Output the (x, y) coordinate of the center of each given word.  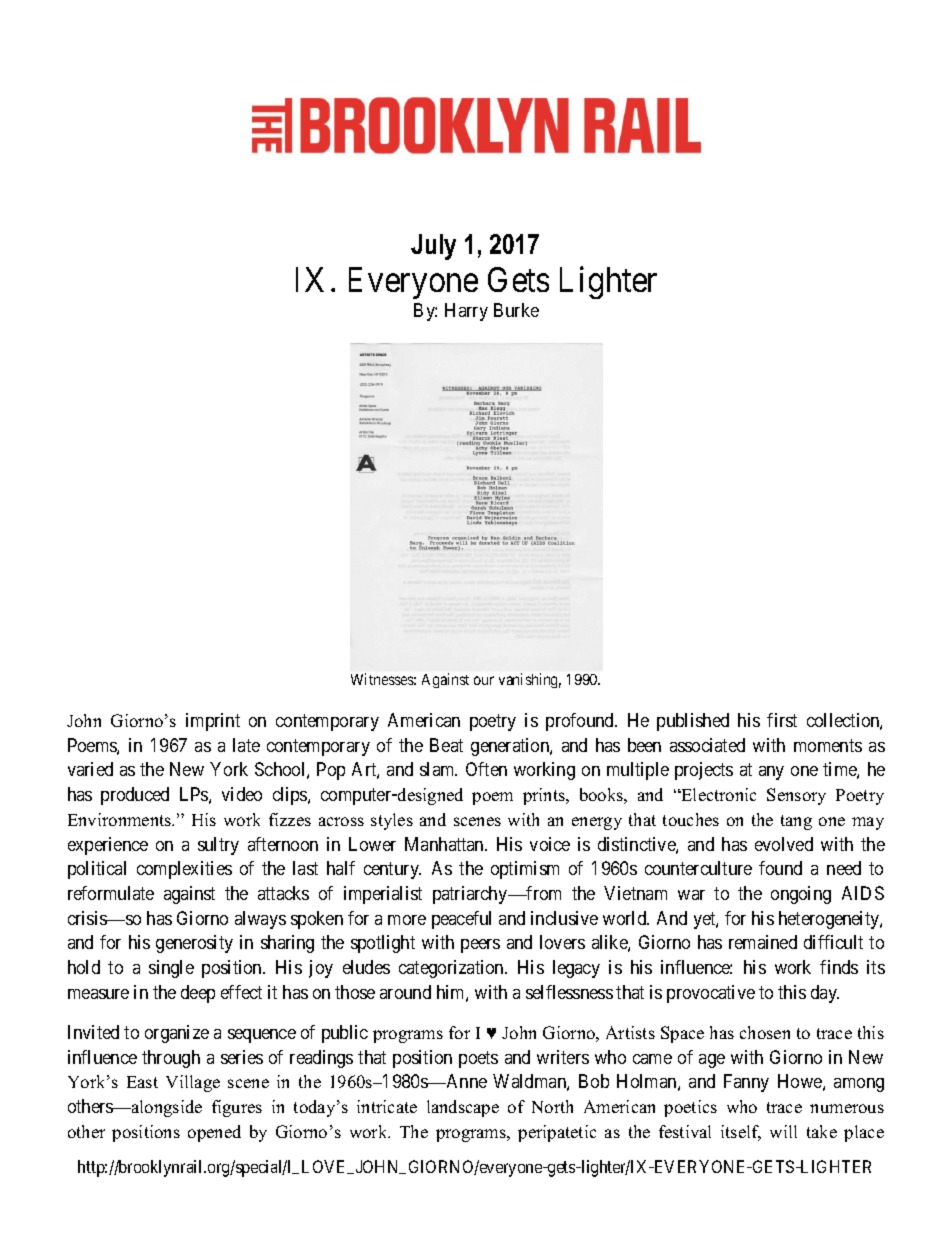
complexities (184, 870)
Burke (516, 310)
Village (193, 1083)
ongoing (801, 895)
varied (90, 769)
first (782, 720)
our (484, 680)
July (433, 247)
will (783, 1131)
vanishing (530, 680)
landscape (463, 1108)
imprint (213, 722)
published (693, 722)
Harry (466, 312)
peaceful (461, 920)
